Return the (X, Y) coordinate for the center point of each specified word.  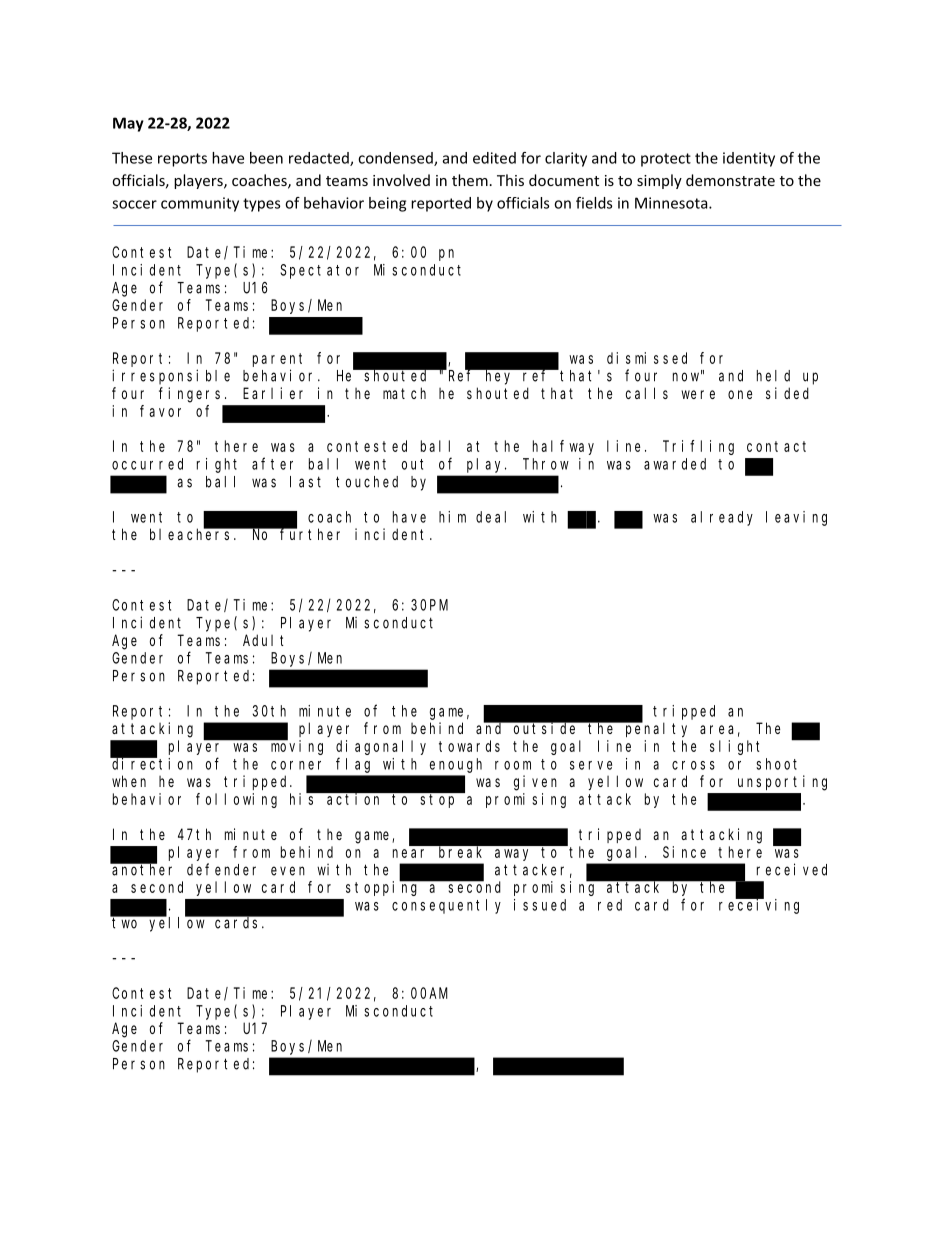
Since (684, 852)
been (266, 158)
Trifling (698, 447)
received (792, 869)
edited (494, 158)
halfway (563, 447)
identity (749, 159)
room (513, 765)
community (200, 204)
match (404, 393)
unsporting (782, 783)
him (452, 517)
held (773, 376)
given (535, 783)
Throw (546, 464)
